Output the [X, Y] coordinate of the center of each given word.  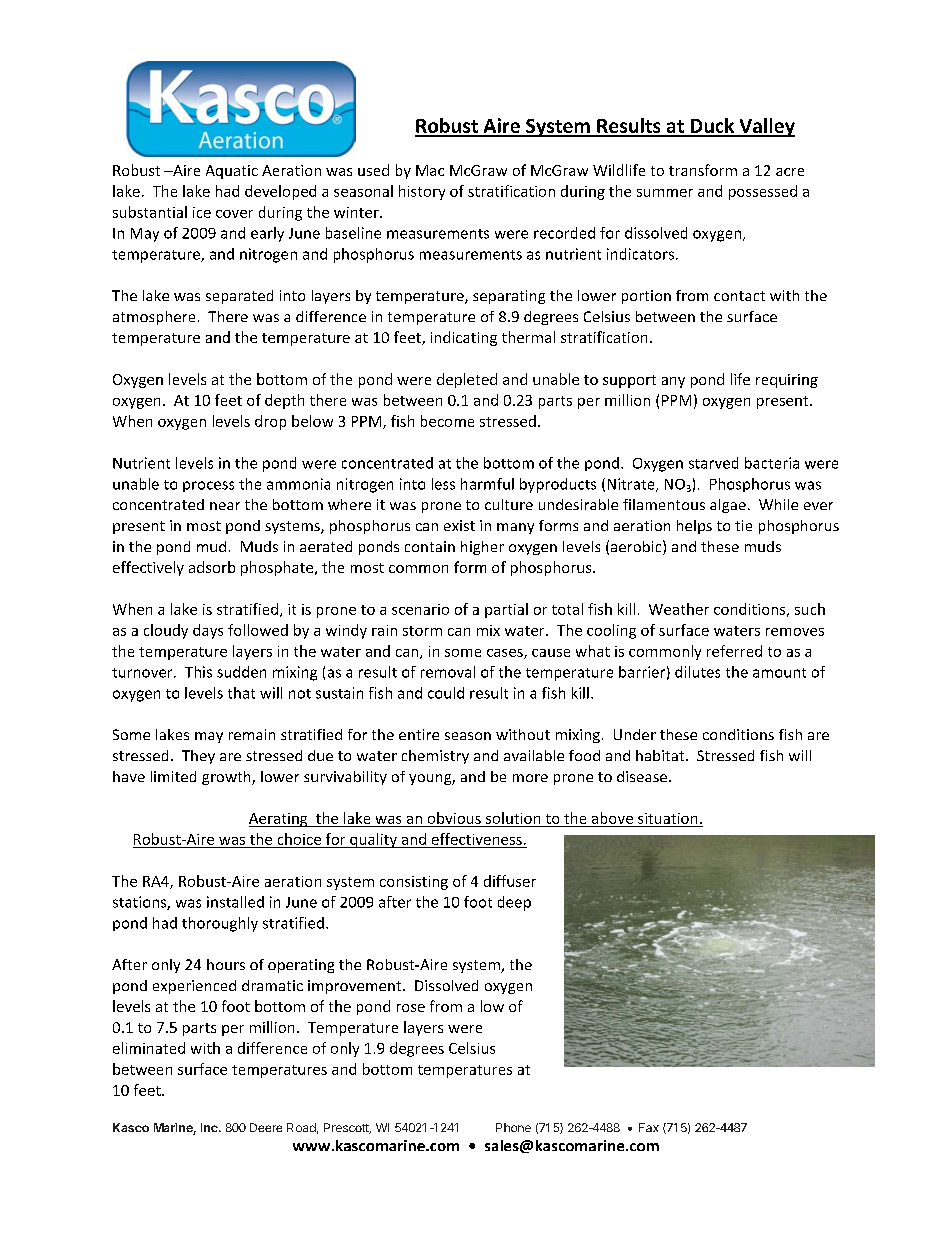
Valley [766, 127]
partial [506, 610]
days [208, 631]
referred [734, 651]
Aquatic [232, 172]
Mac [430, 170]
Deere [266, 1127]
